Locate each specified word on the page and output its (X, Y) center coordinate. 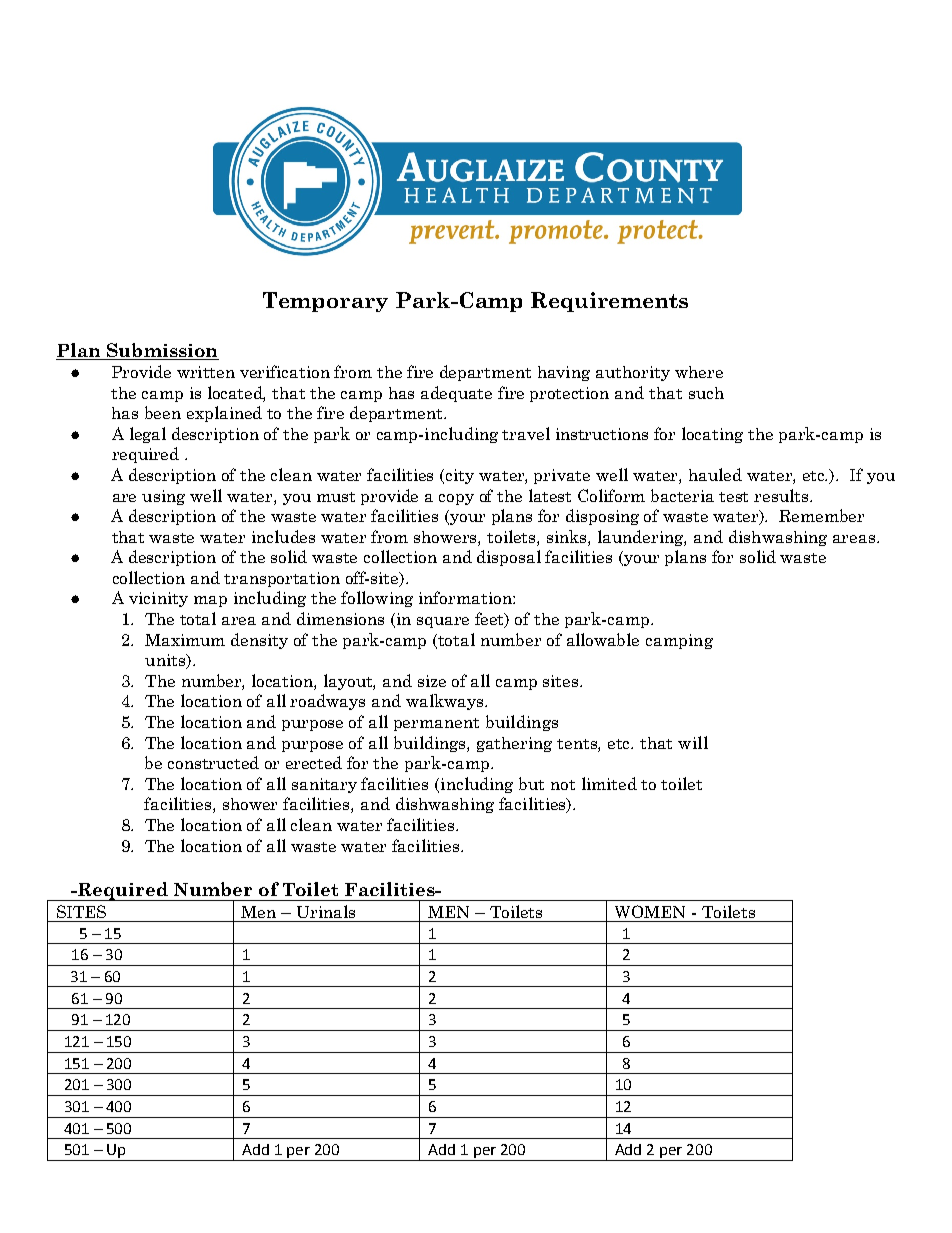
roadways (327, 702)
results (782, 495)
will (693, 742)
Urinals (326, 911)
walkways (446, 702)
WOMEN (650, 911)
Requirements (609, 302)
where (699, 372)
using (163, 497)
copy (456, 499)
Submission (162, 351)
